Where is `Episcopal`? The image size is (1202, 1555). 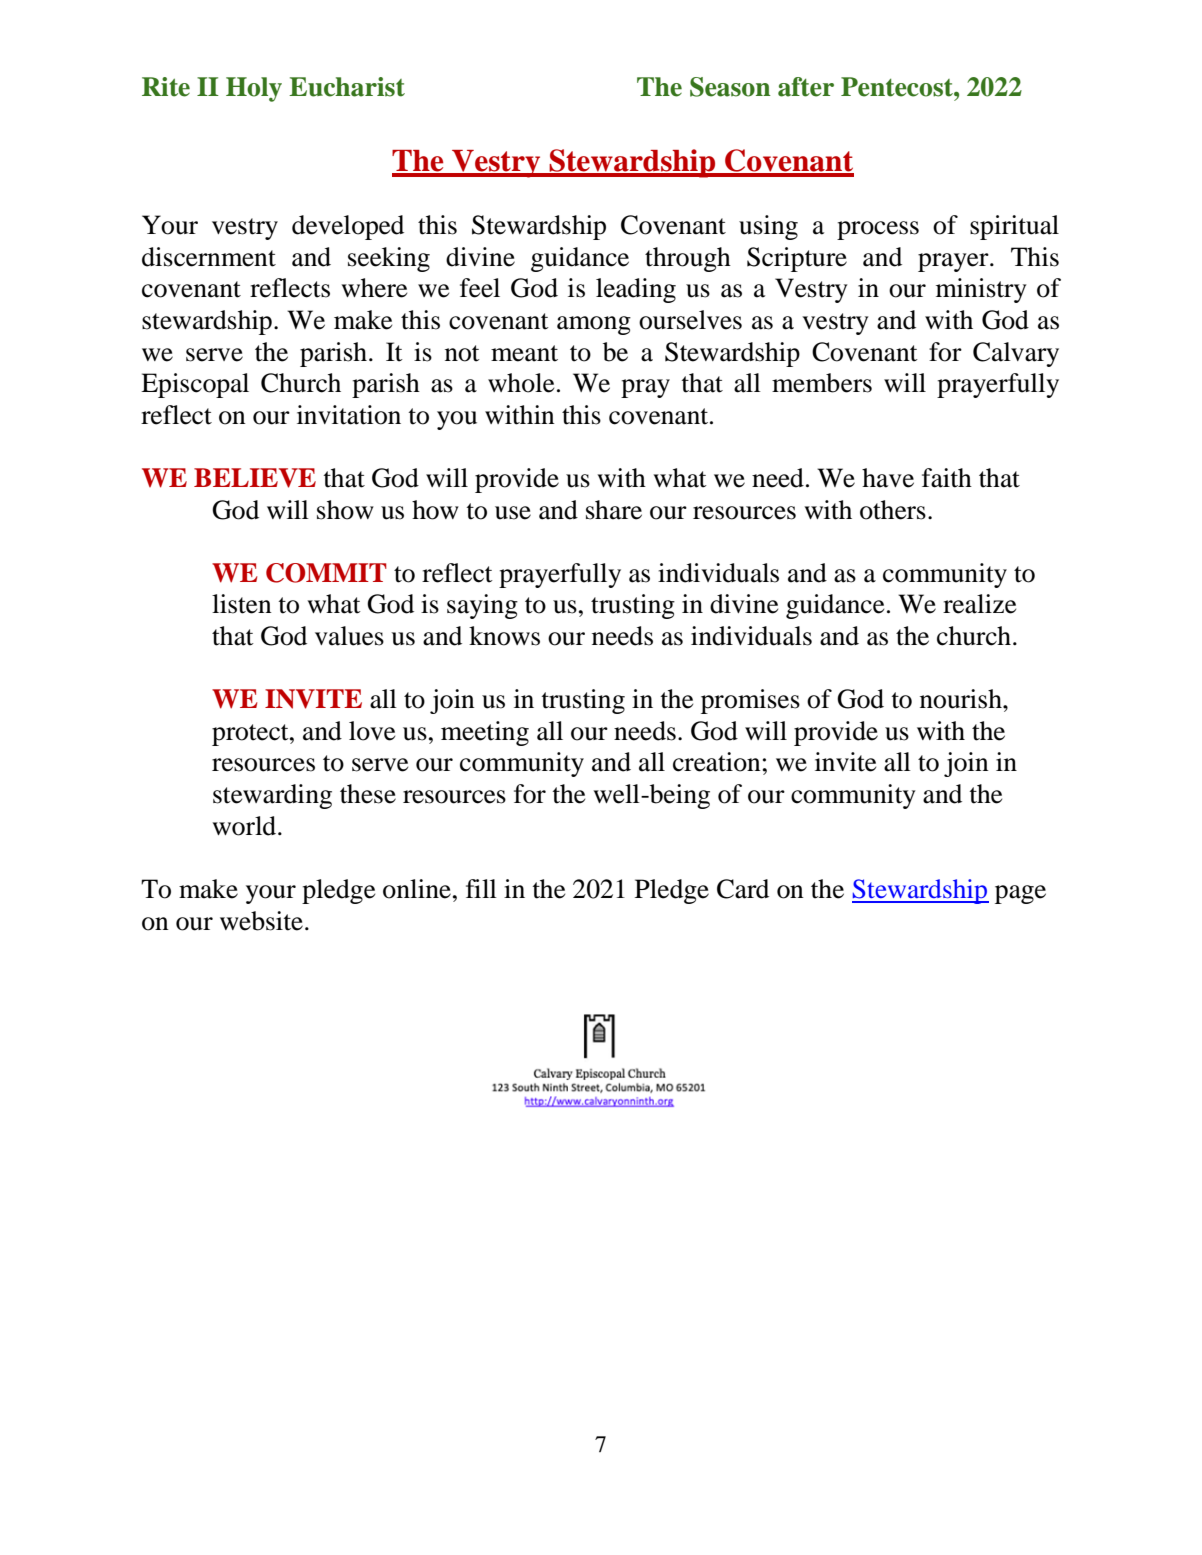 Episcopal is located at coordinates (195, 385).
